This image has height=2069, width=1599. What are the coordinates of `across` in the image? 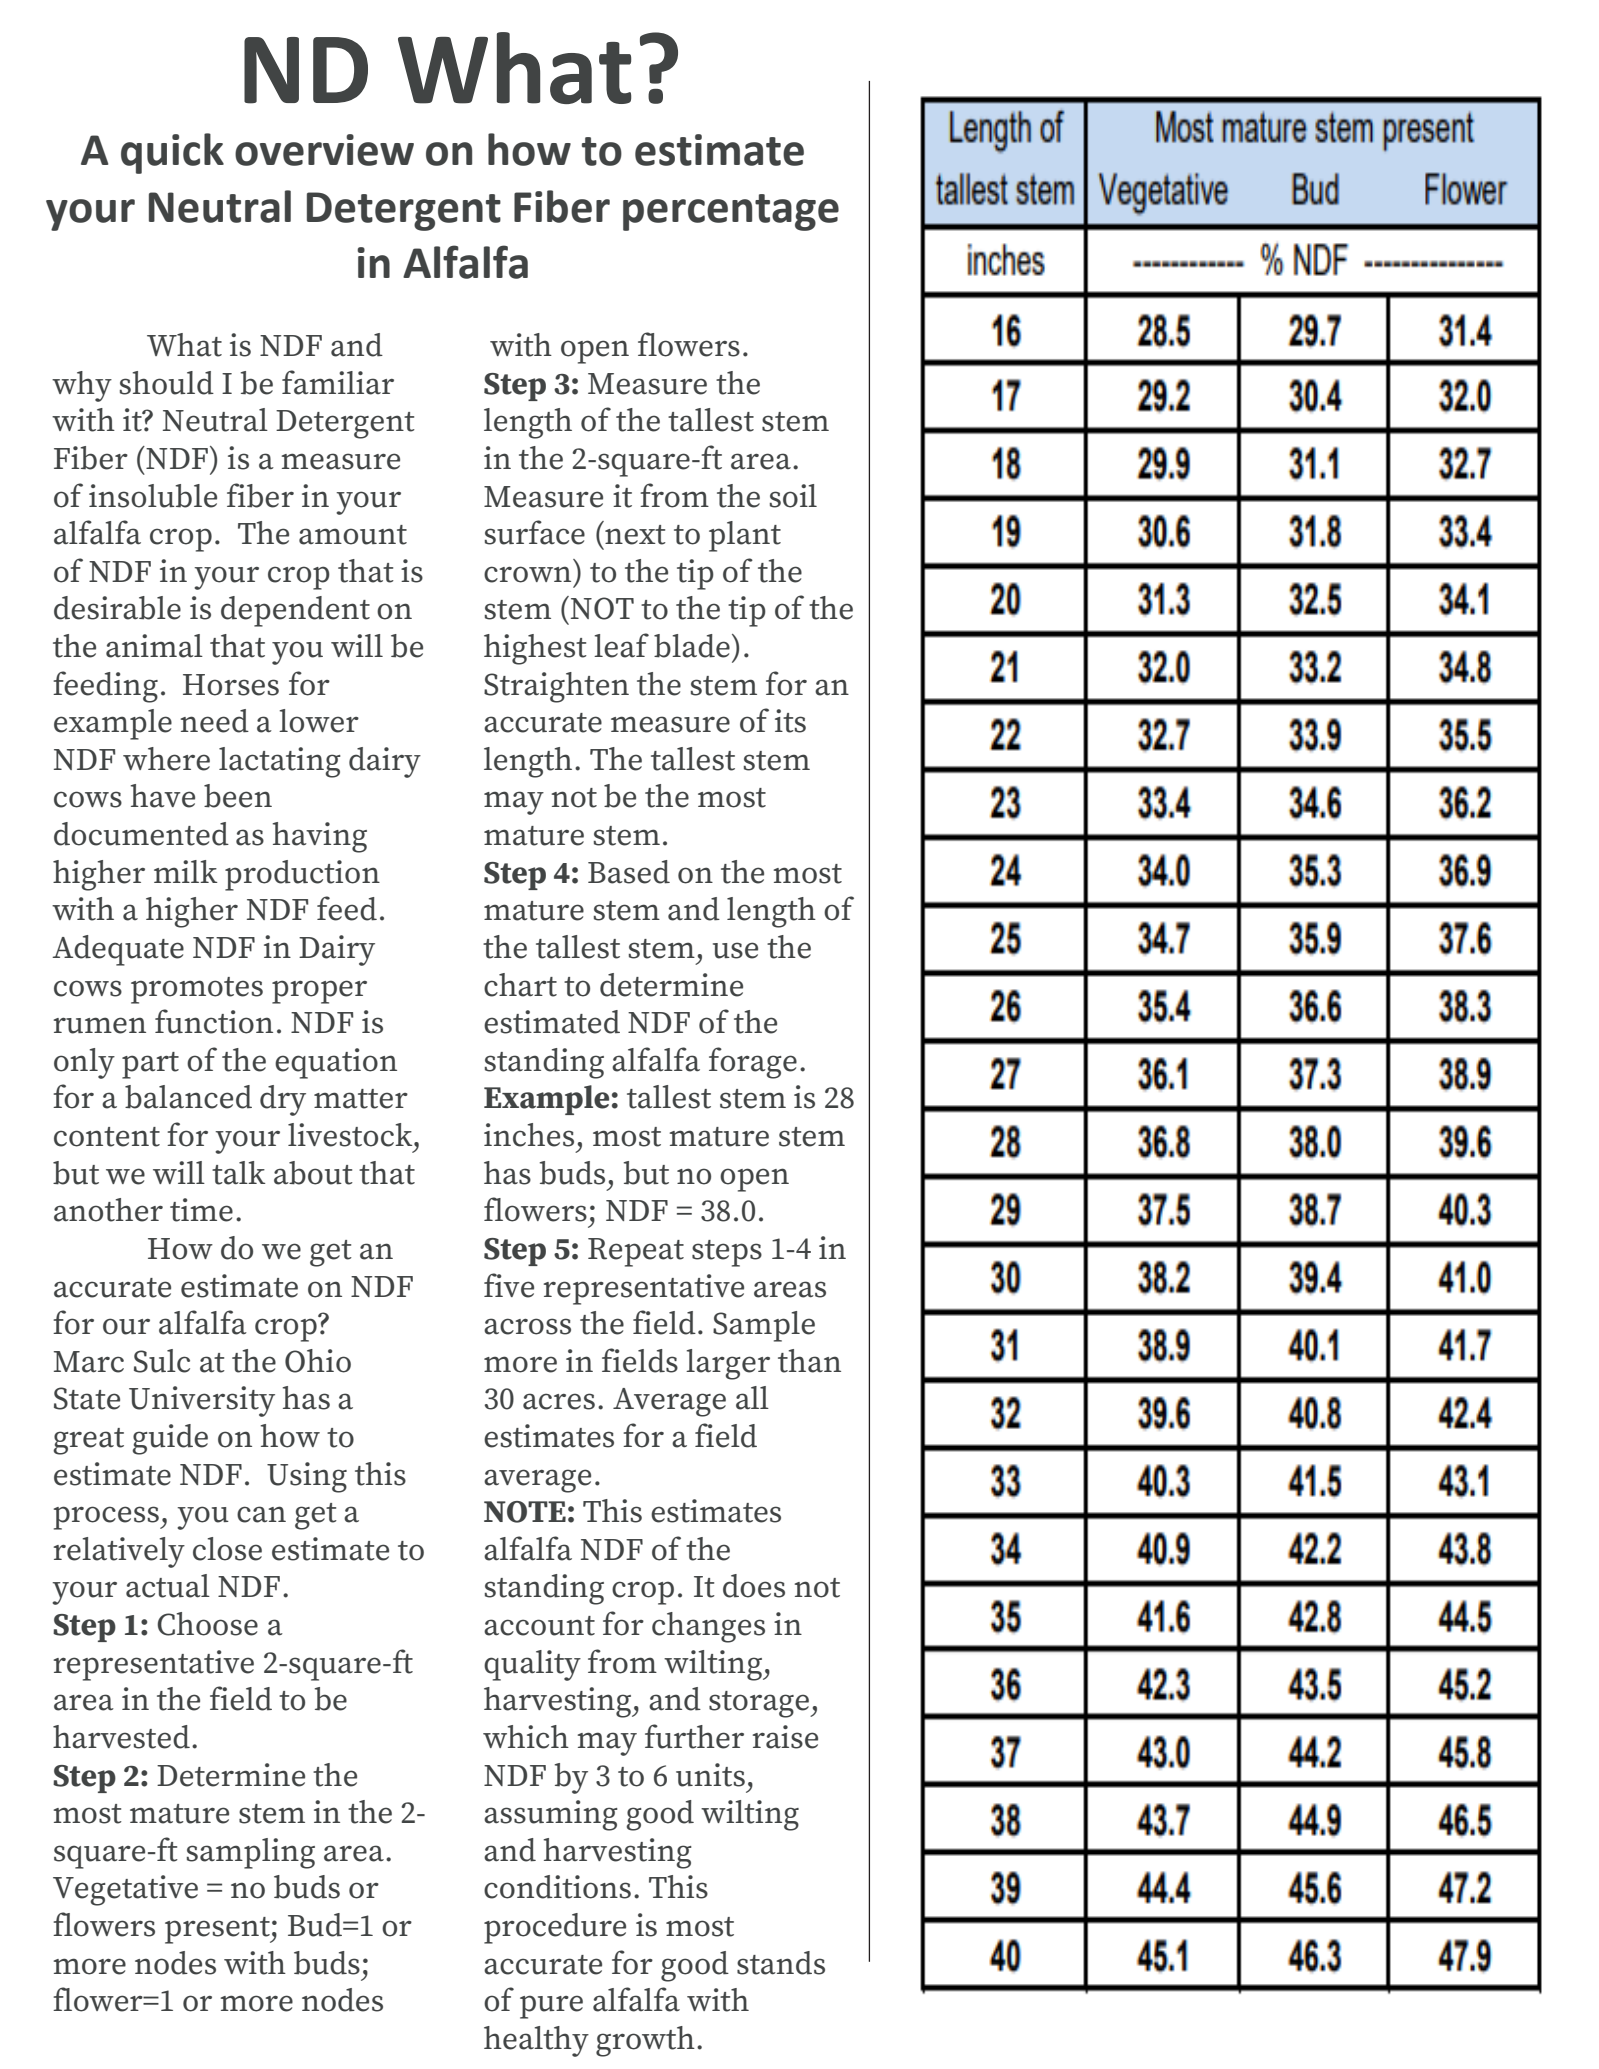 It's located at (527, 1326).
